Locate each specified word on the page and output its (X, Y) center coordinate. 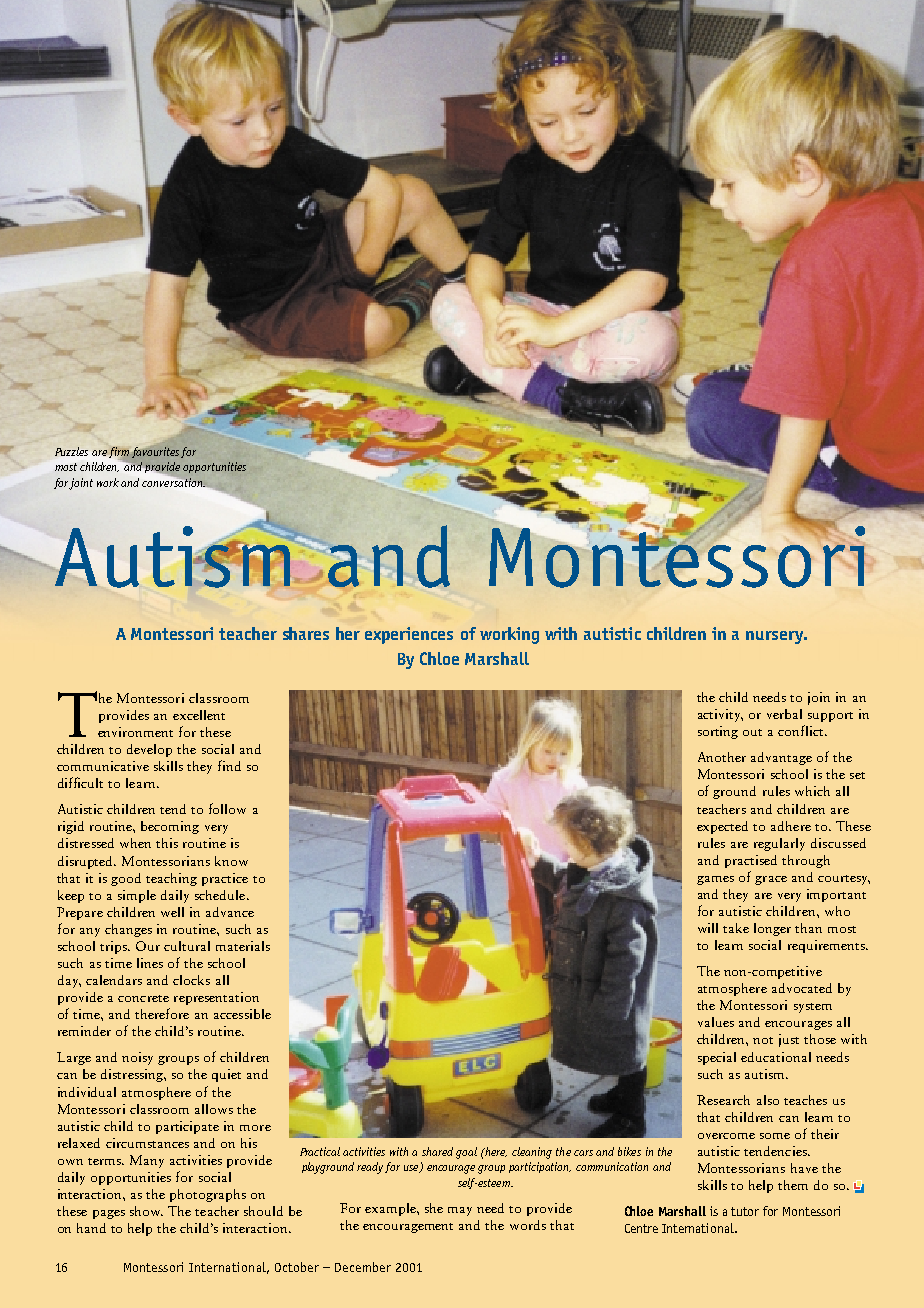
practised (751, 861)
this (167, 843)
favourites (155, 452)
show (146, 1211)
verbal (784, 714)
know (231, 861)
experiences (409, 635)
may (460, 1211)
